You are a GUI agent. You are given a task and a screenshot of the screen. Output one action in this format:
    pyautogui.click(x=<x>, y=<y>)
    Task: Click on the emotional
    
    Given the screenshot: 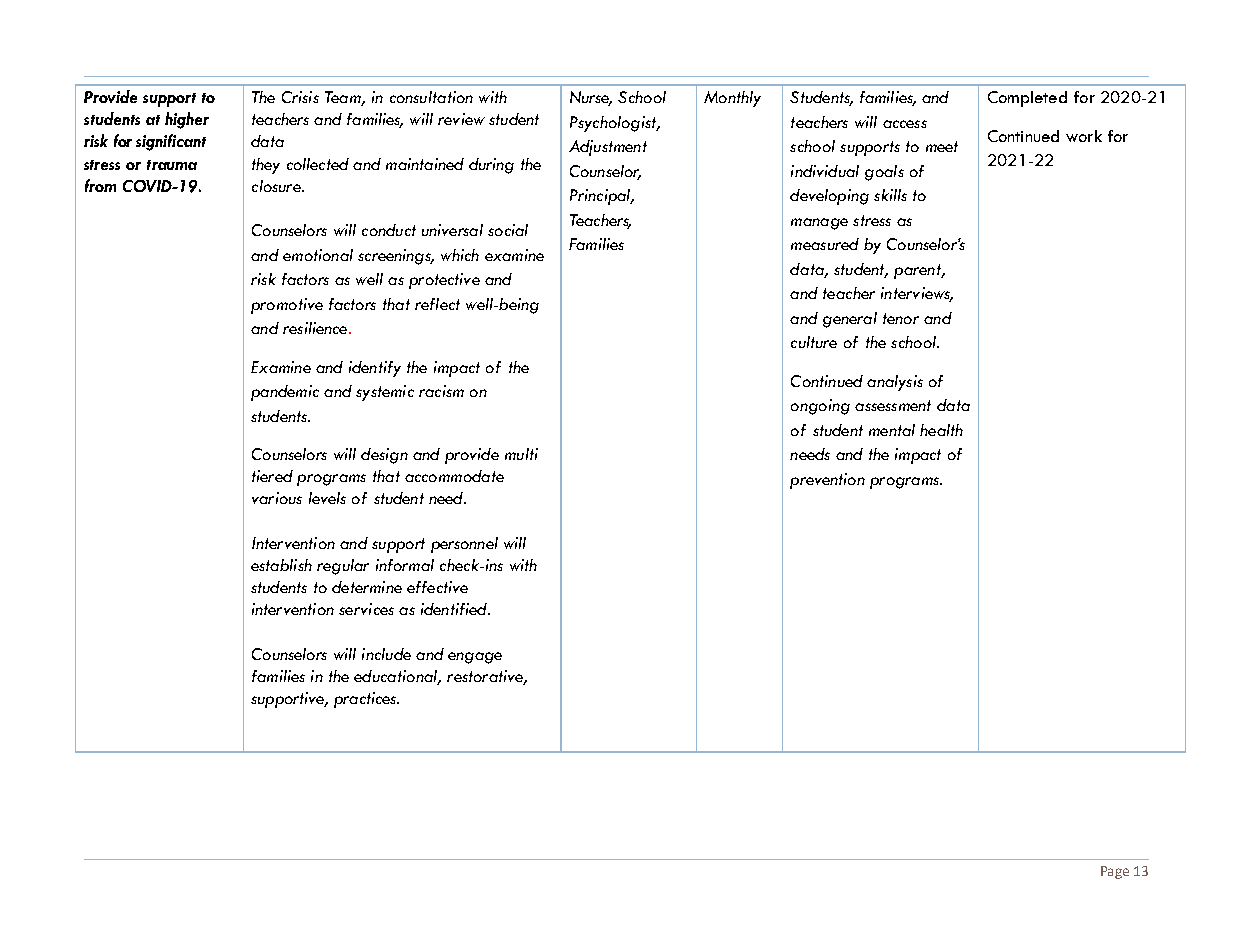 What is the action you would take?
    pyautogui.click(x=318, y=255)
